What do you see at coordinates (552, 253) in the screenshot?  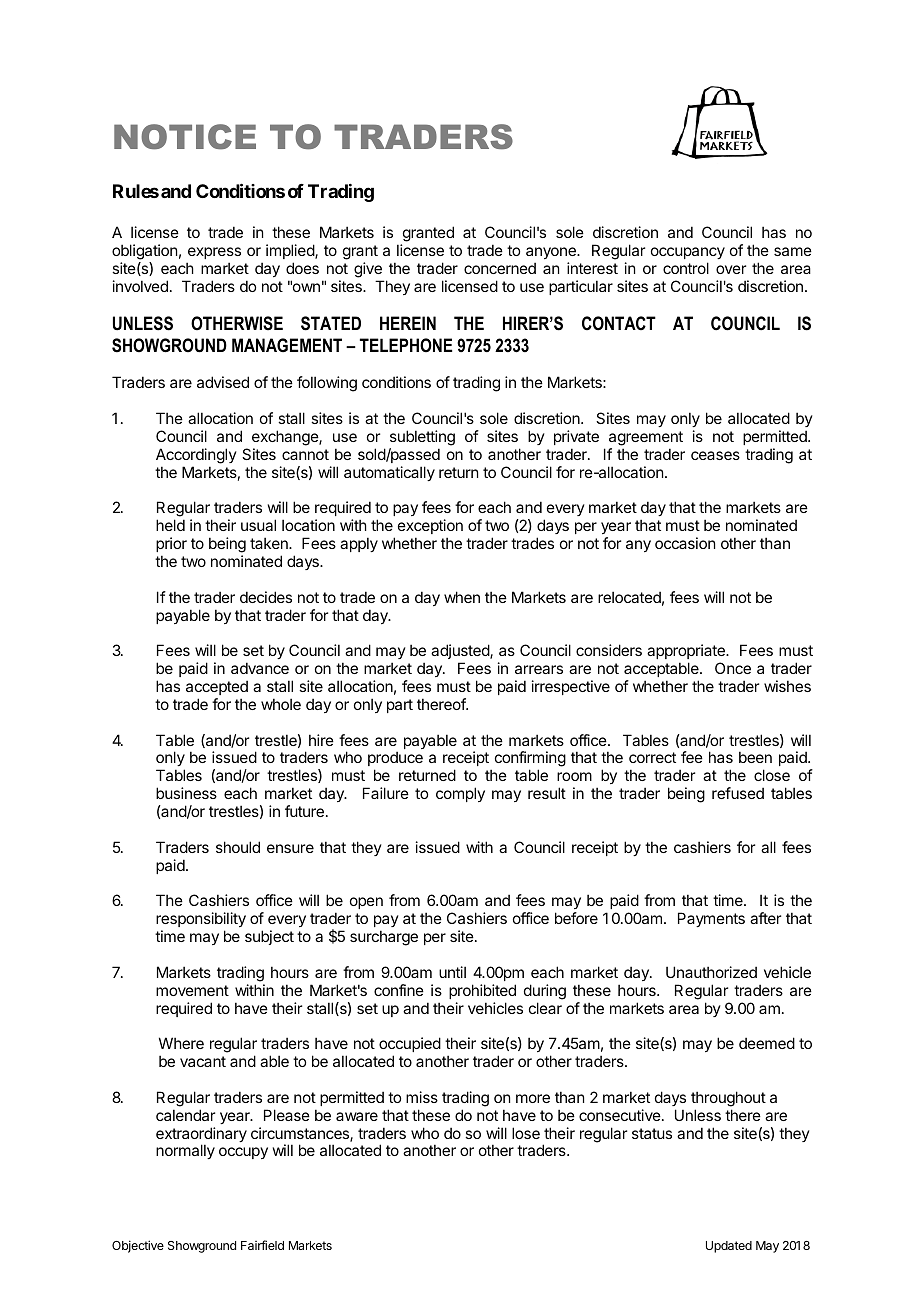 I see `anyone` at bounding box center [552, 253].
